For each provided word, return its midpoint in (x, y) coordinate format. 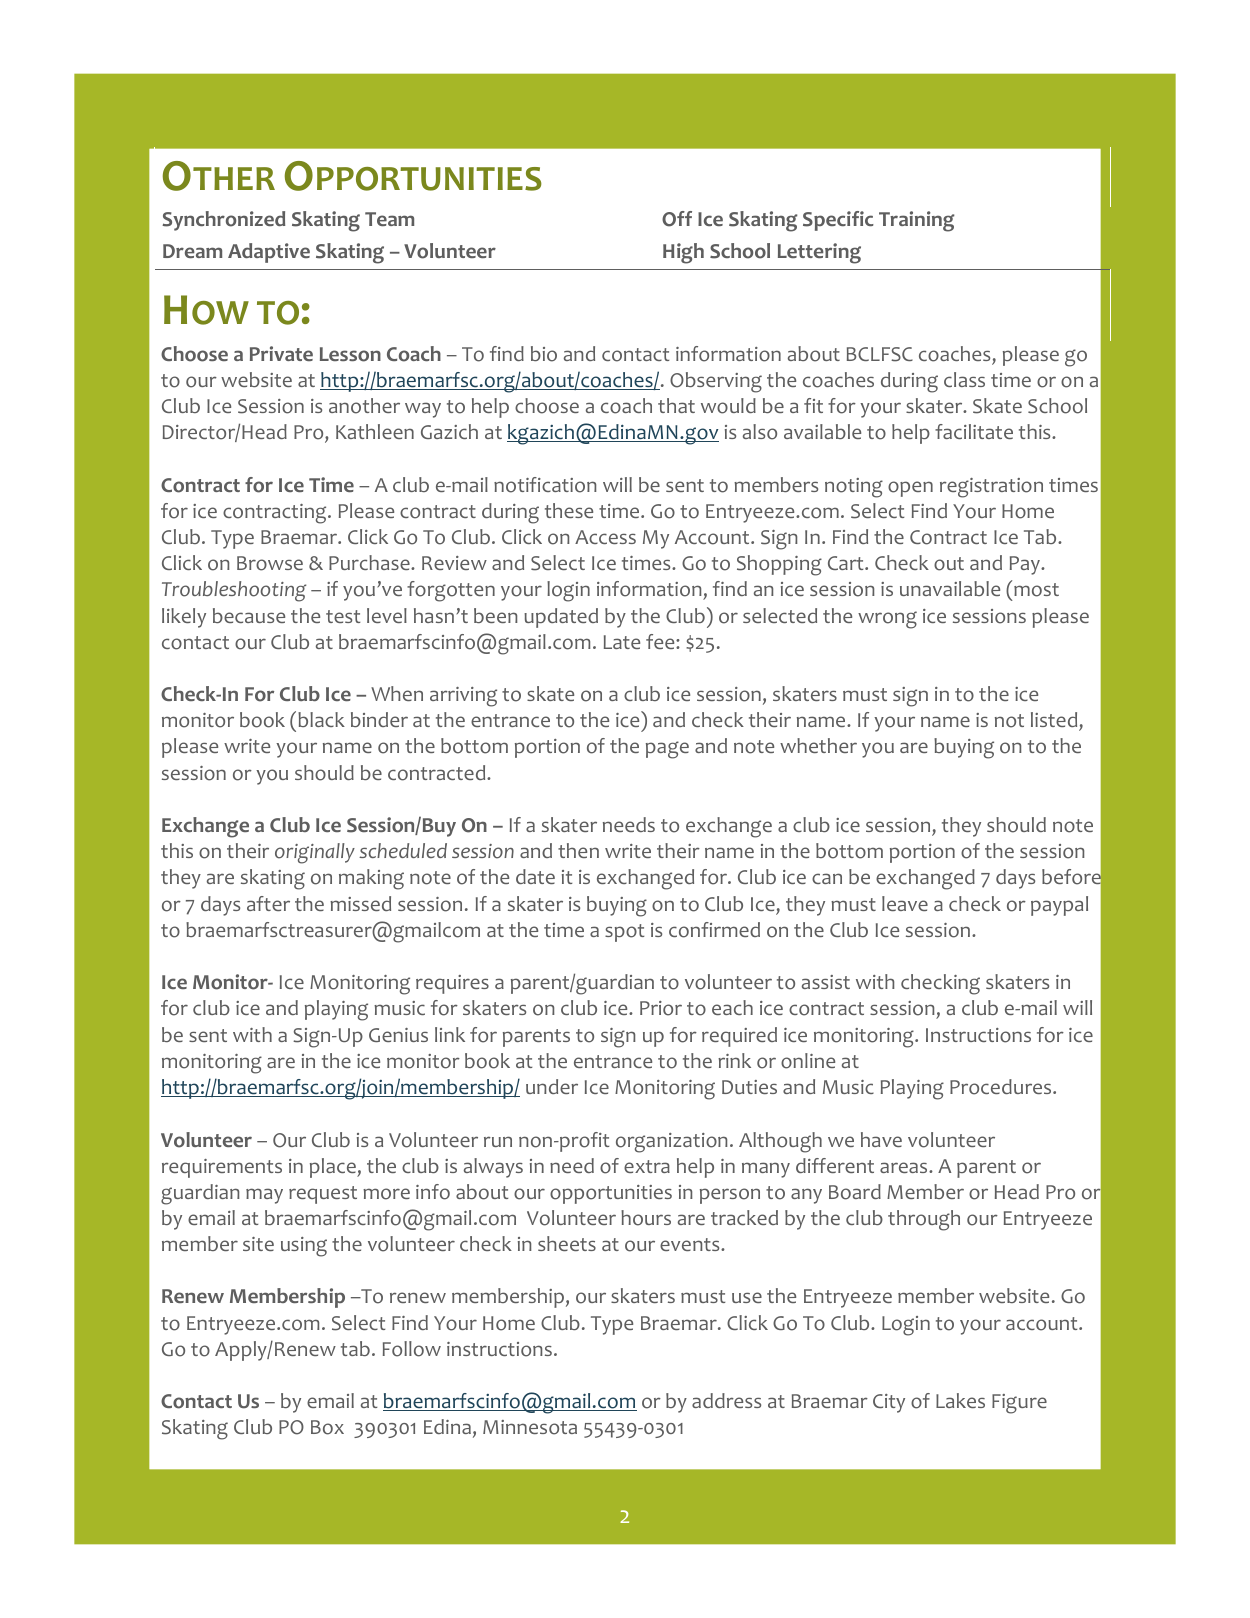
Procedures (1002, 1087)
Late (622, 642)
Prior (661, 1008)
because (249, 615)
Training (917, 221)
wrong (887, 620)
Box (327, 1427)
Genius (398, 1035)
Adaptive (269, 253)
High (683, 253)
